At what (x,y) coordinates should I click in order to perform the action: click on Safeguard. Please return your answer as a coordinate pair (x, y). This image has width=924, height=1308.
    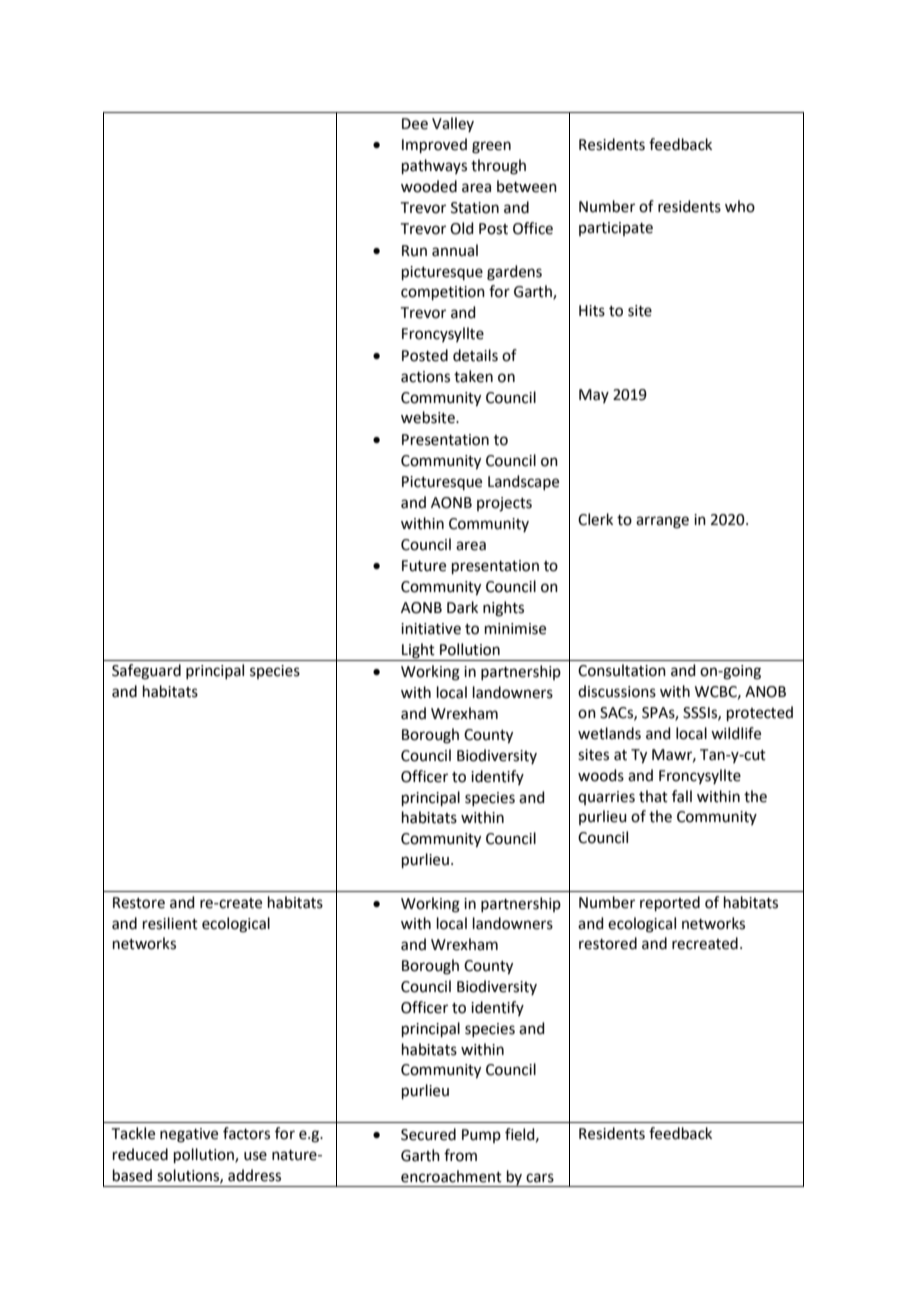
    Looking at the image, I should click on (146, 672).
